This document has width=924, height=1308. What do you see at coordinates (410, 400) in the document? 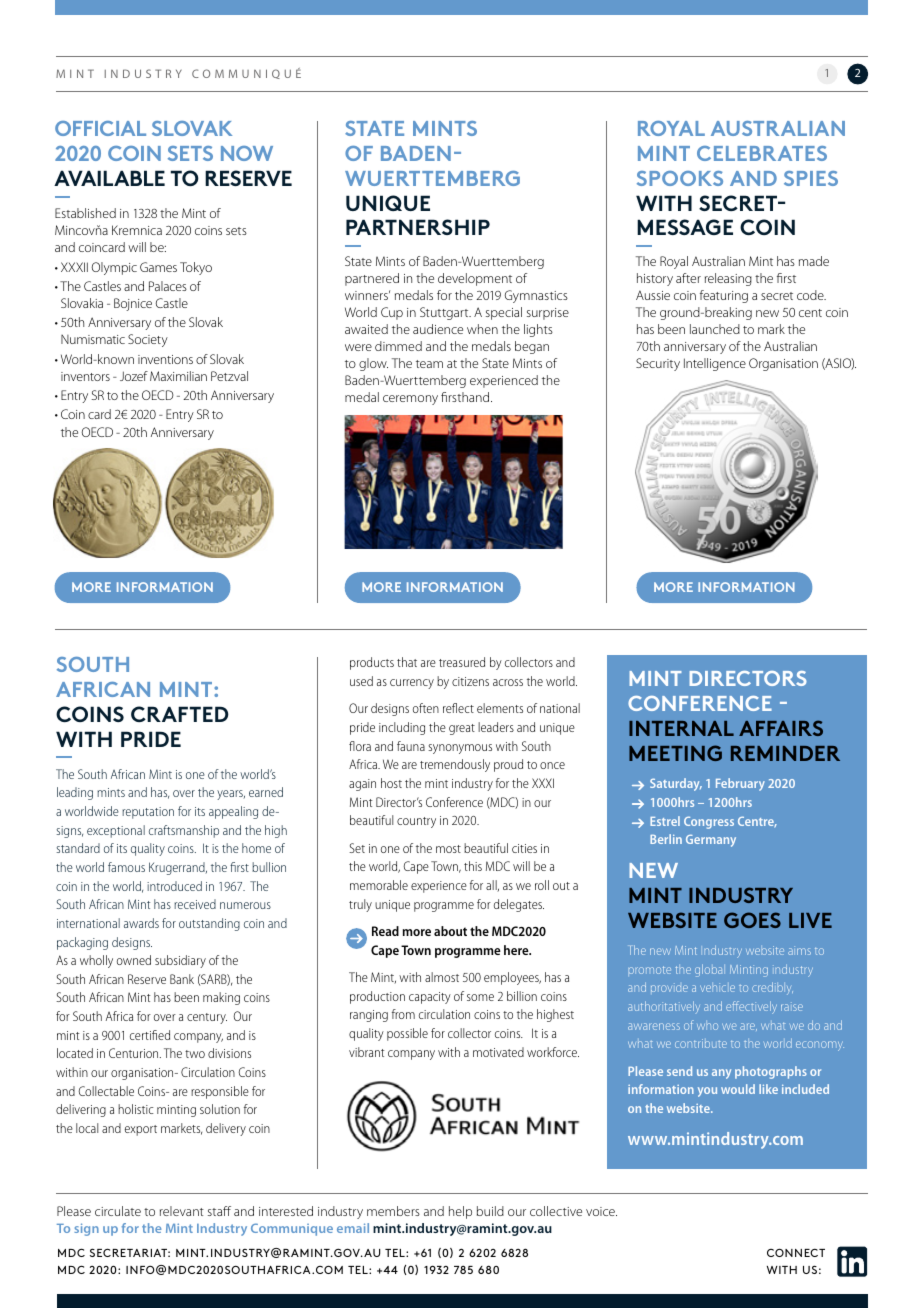
I see `ceremony` at bounding box center [410, 400].
